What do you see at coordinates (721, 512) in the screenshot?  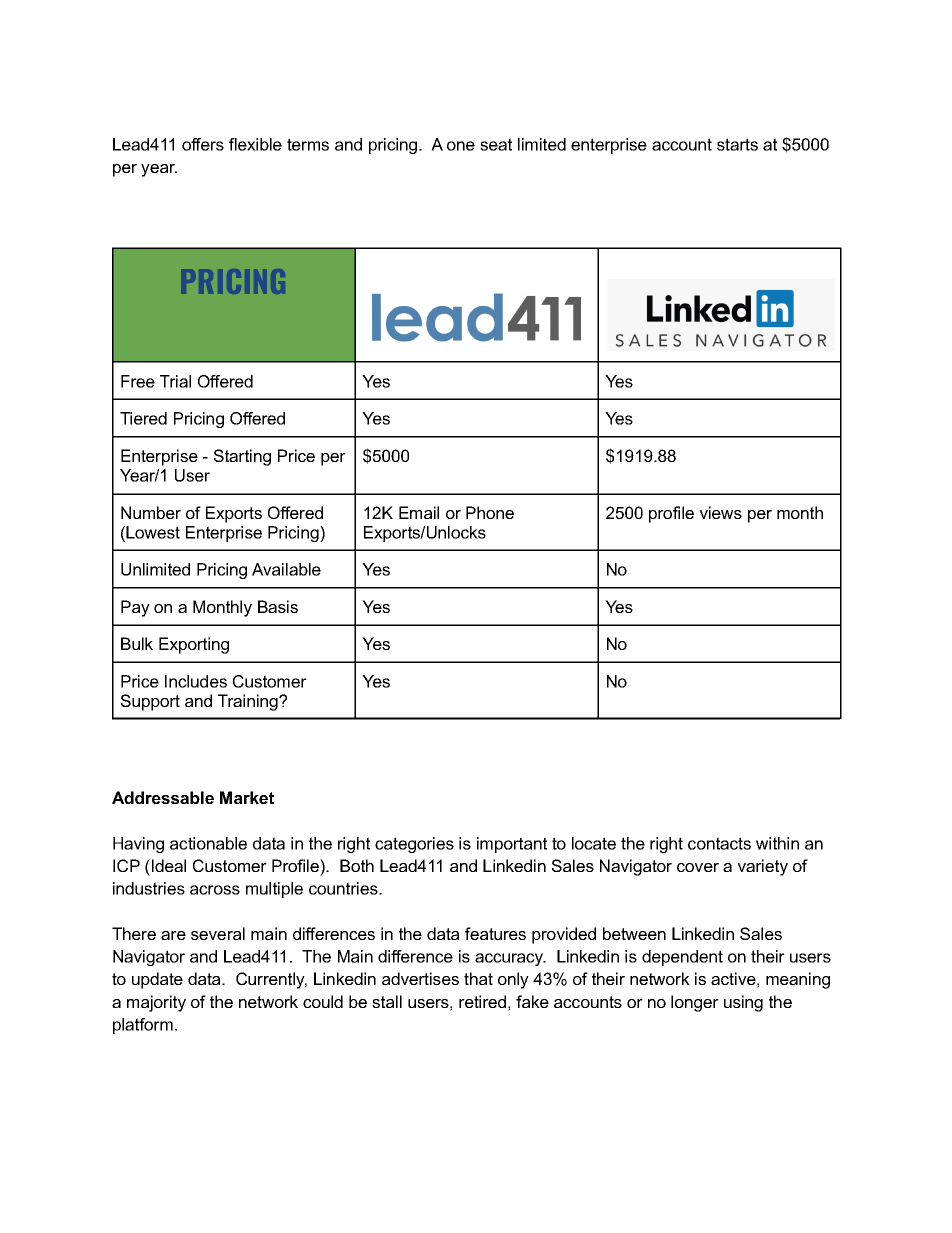 I see `views` at bounding box center [721, 512].
